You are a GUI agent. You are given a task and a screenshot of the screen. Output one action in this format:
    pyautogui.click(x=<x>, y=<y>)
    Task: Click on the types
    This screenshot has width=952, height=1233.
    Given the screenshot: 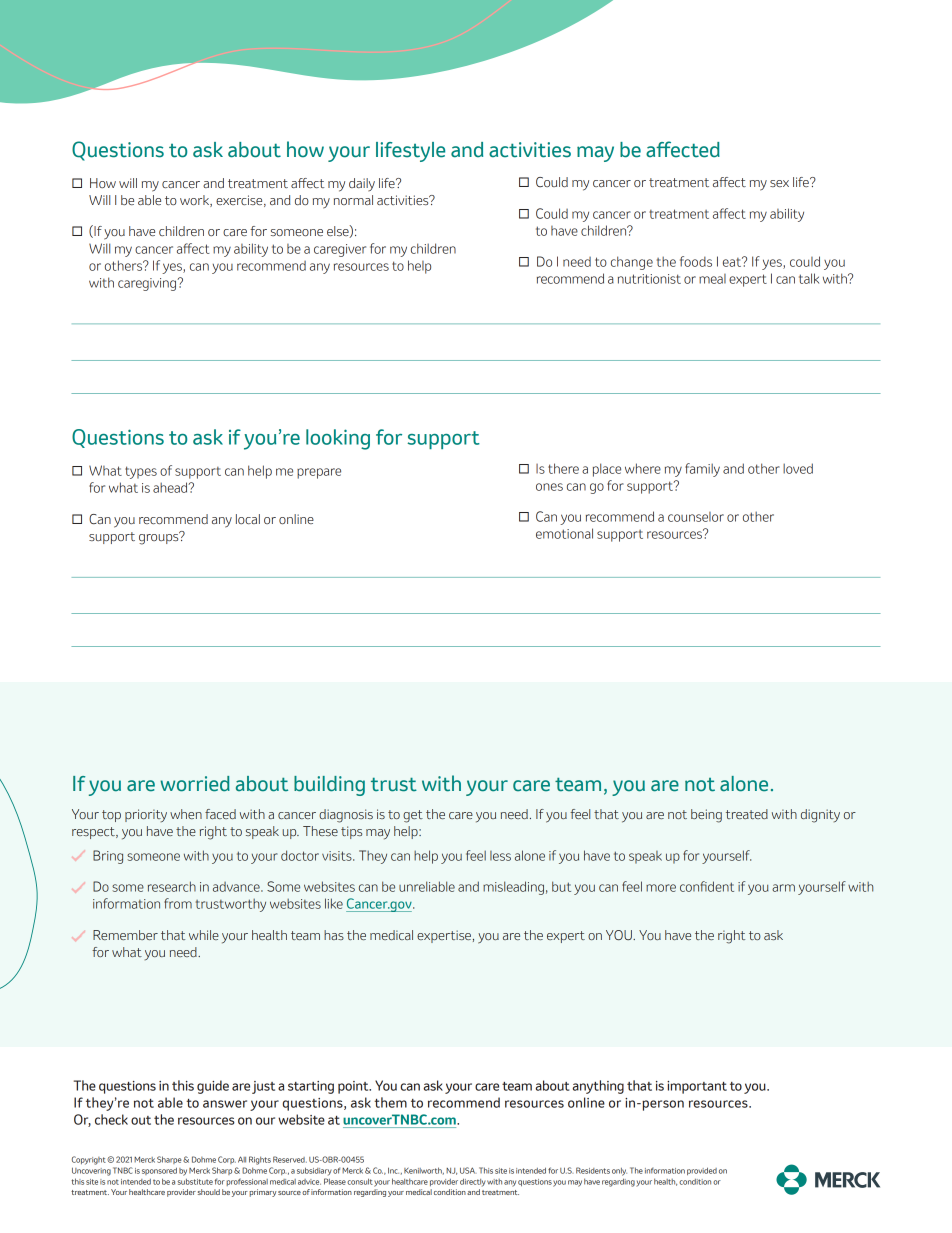 What is the action you would take?
    pyautogui.click(x=141, y=472)
